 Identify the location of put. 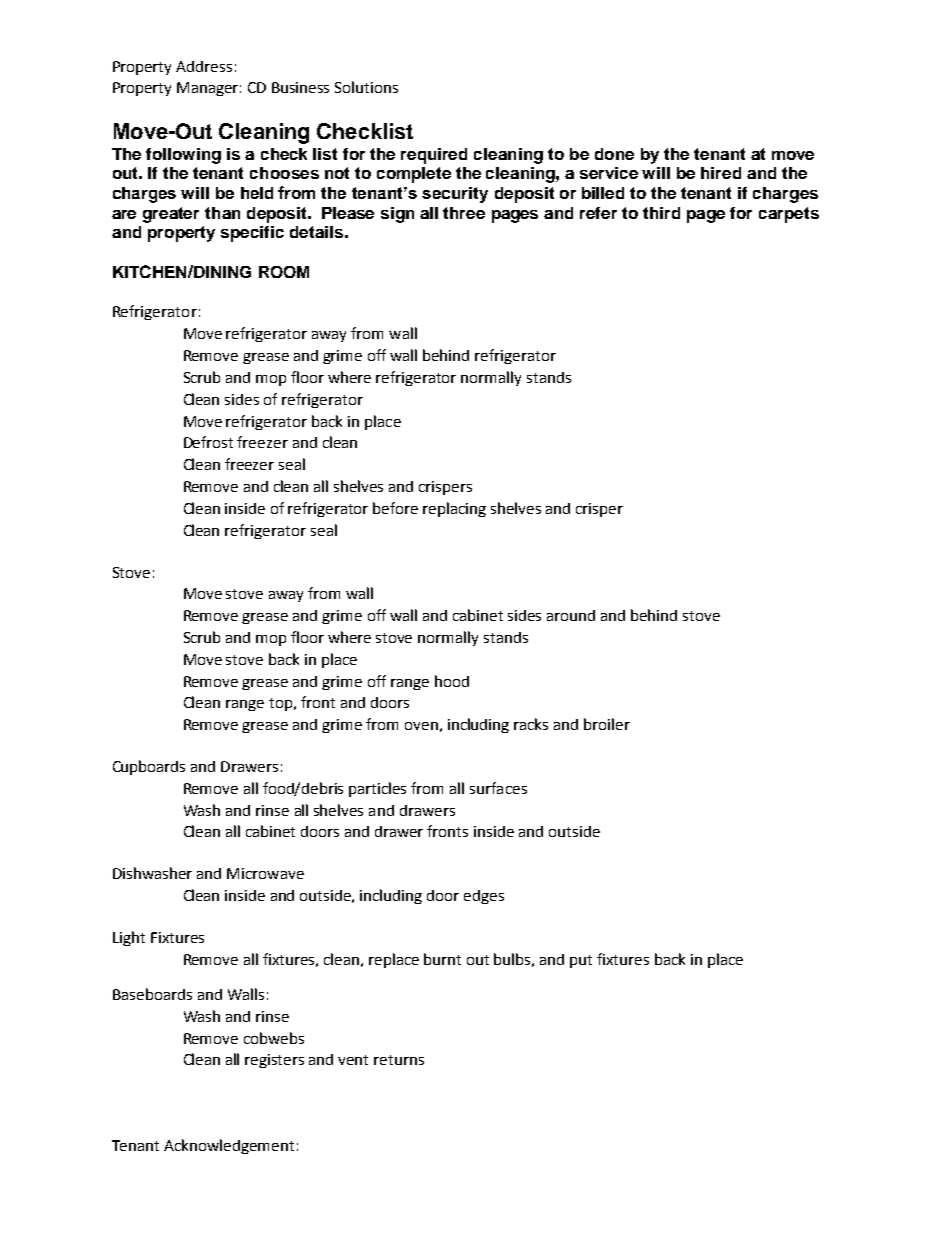
(581, 961).
